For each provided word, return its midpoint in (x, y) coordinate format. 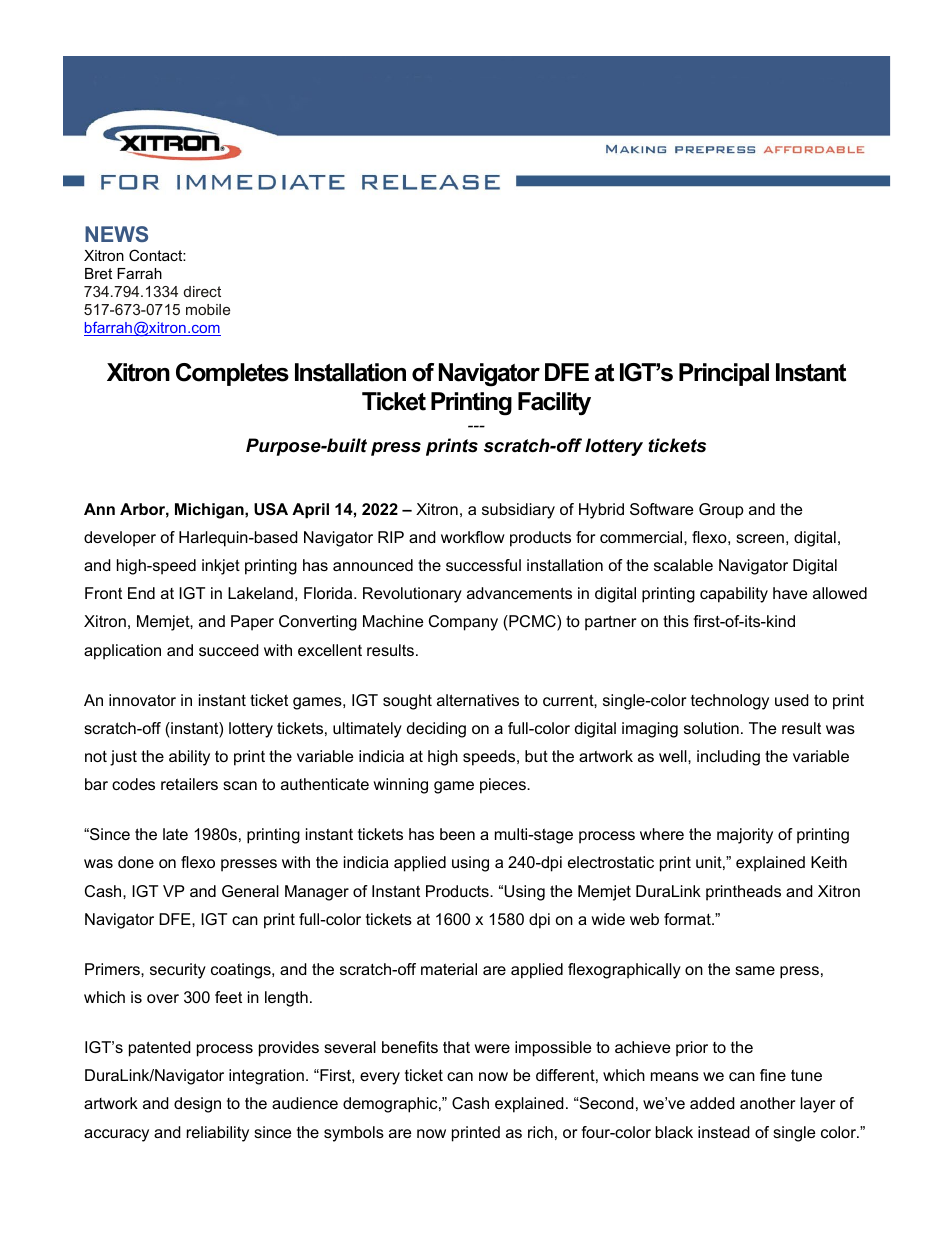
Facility (554, 403)
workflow (473, 537)
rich (540, 1132)
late (175, 834)
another (767, 1103)
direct (202, 291)
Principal (724, 374)
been (457, 834)
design (197, 1105)
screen (760, 538)
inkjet (221, 567)
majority (745, 836)
